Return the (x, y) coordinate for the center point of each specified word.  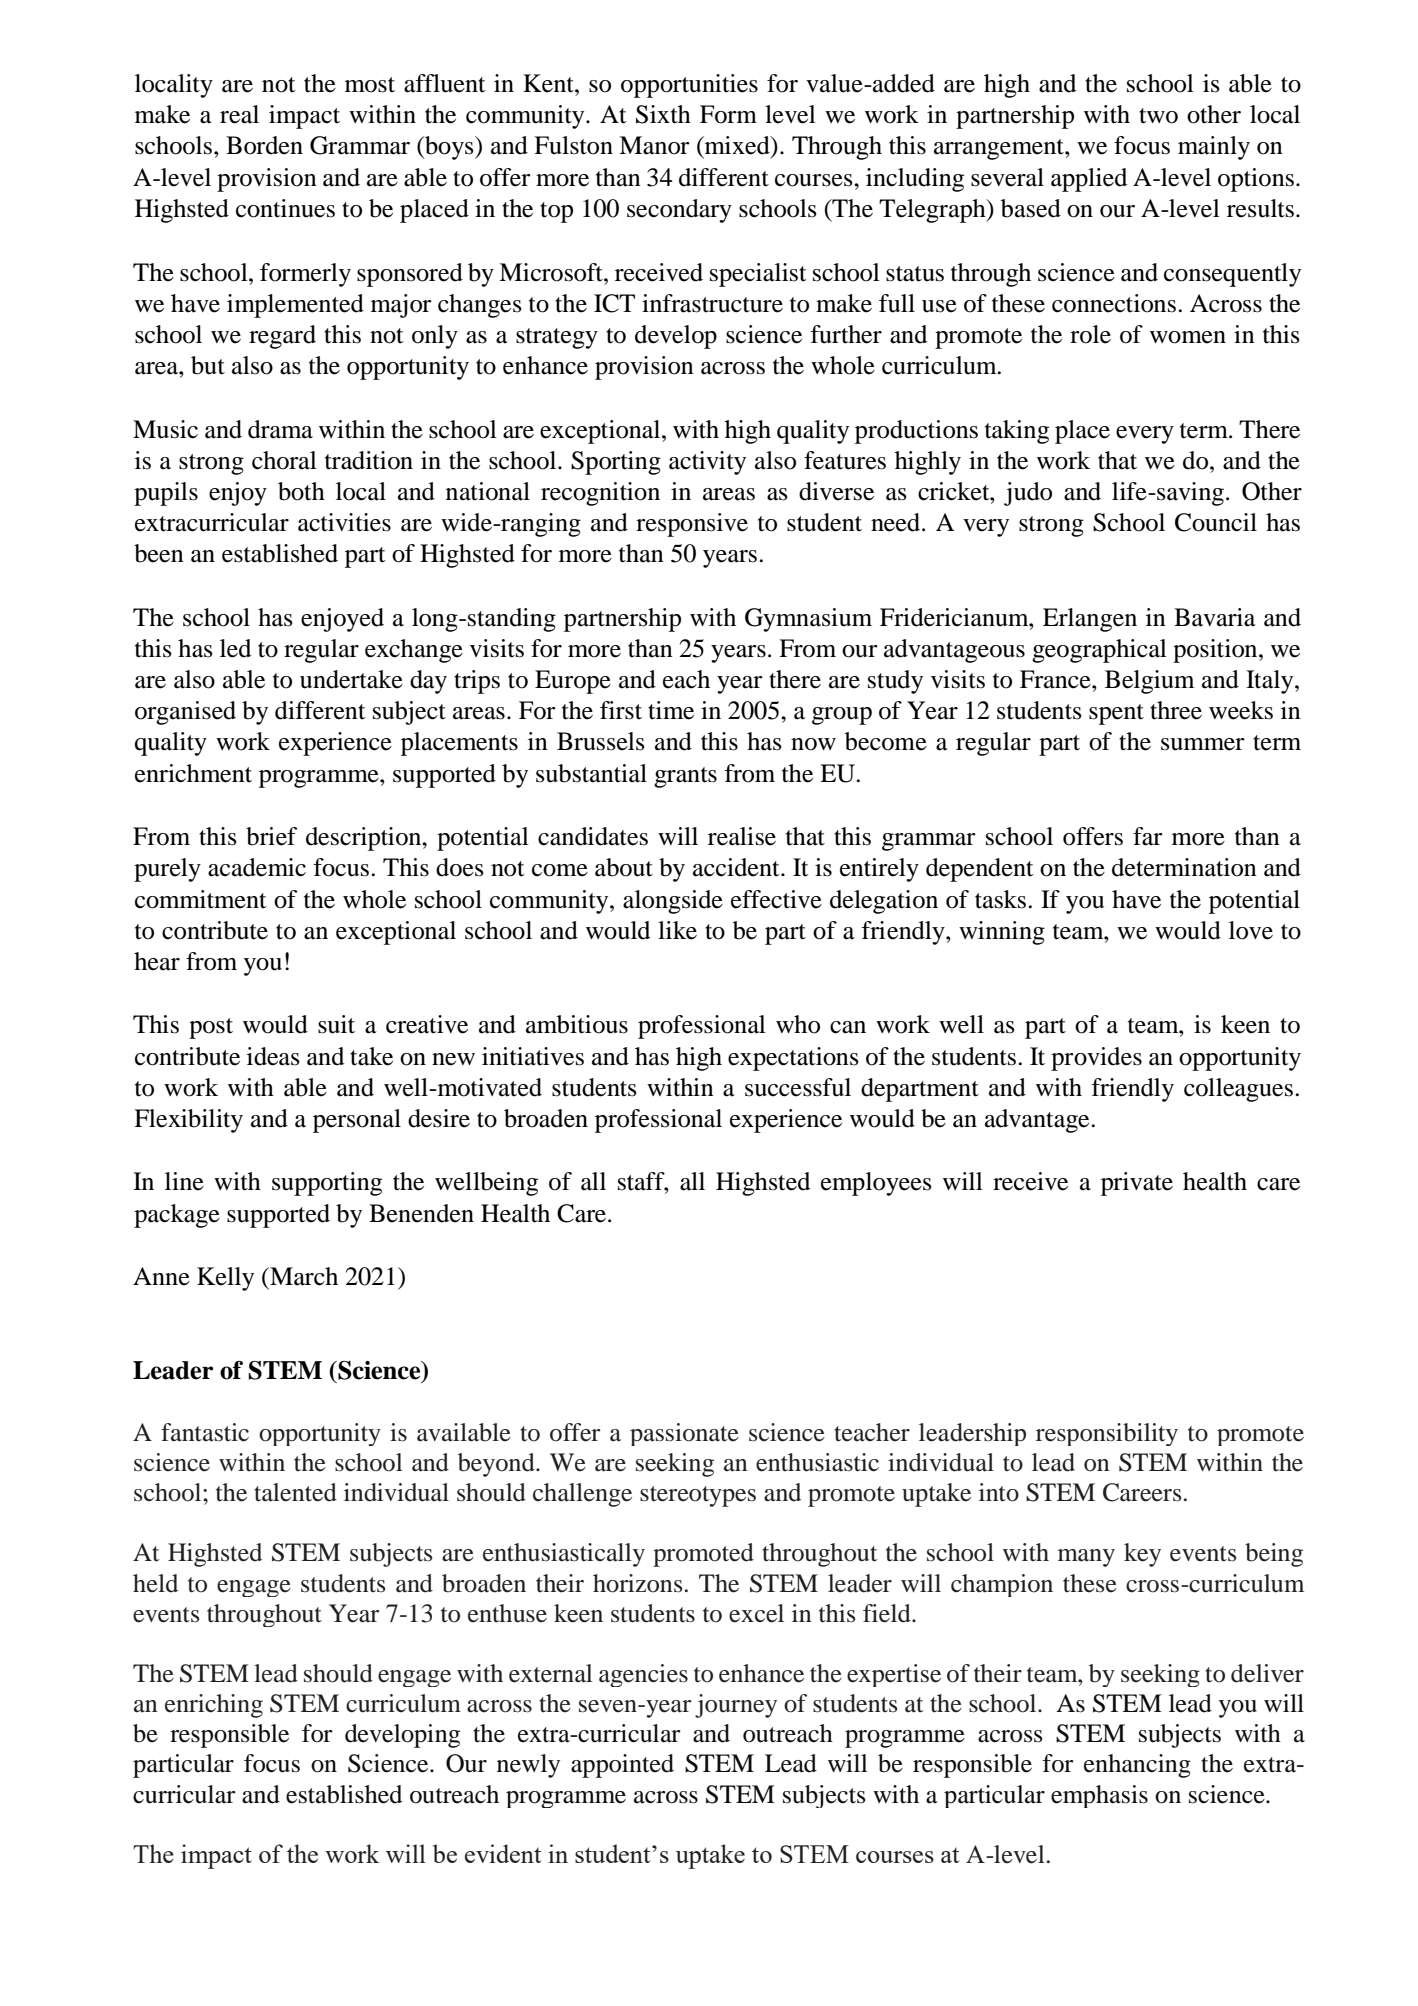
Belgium (1149, 682)
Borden (264, 145)
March (303, 1276)
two (1158, 116)
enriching (214, 1706)
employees (876, 1184)
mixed (737, 145)
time (671, 710)
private (1137, 1184)
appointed (622, 1766)
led (235, 648)
